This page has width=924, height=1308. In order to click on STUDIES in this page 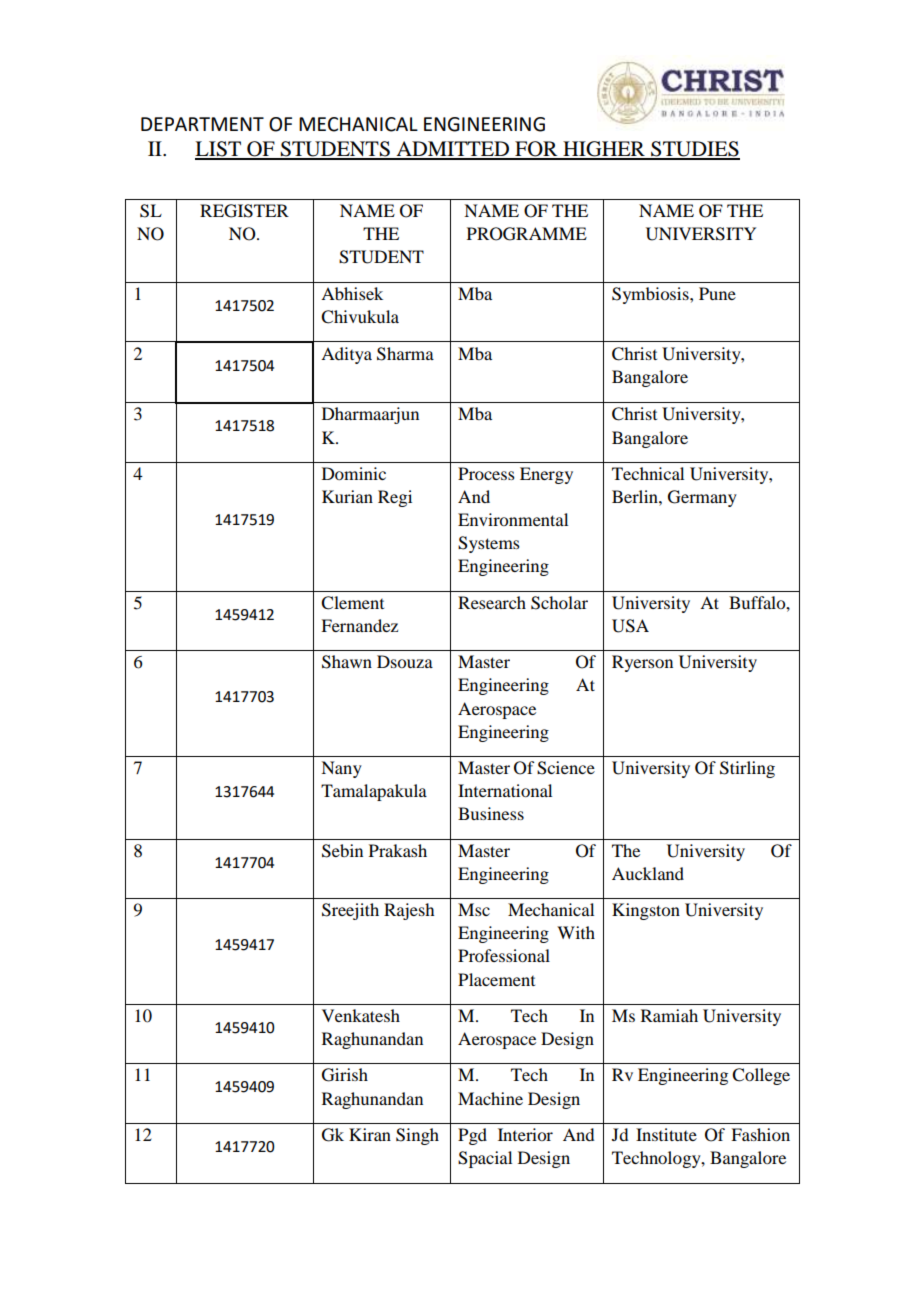, I will do `click(694, 150)`.
